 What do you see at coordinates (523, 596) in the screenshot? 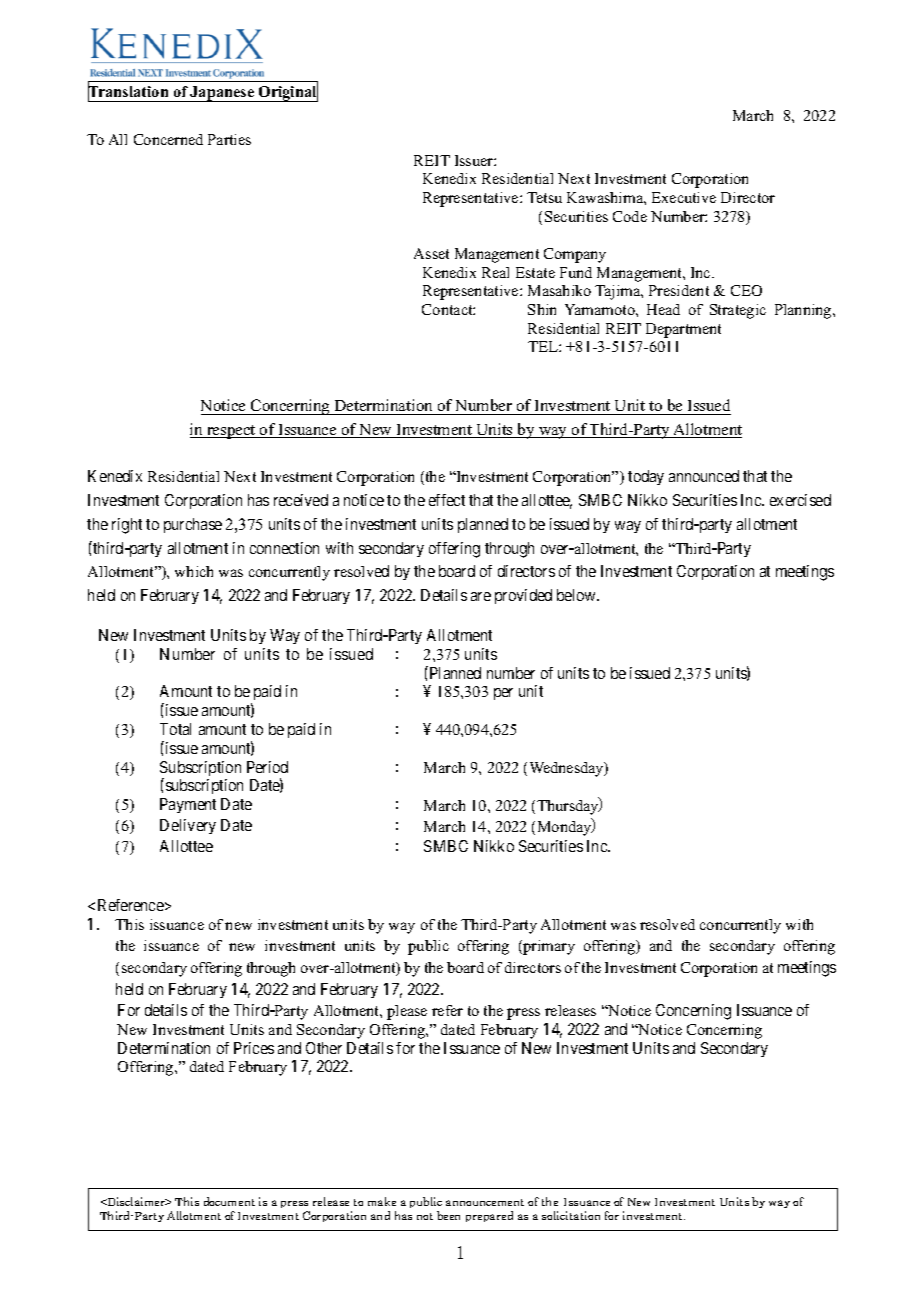
I see `provided` at bounding box center [523, 596].
